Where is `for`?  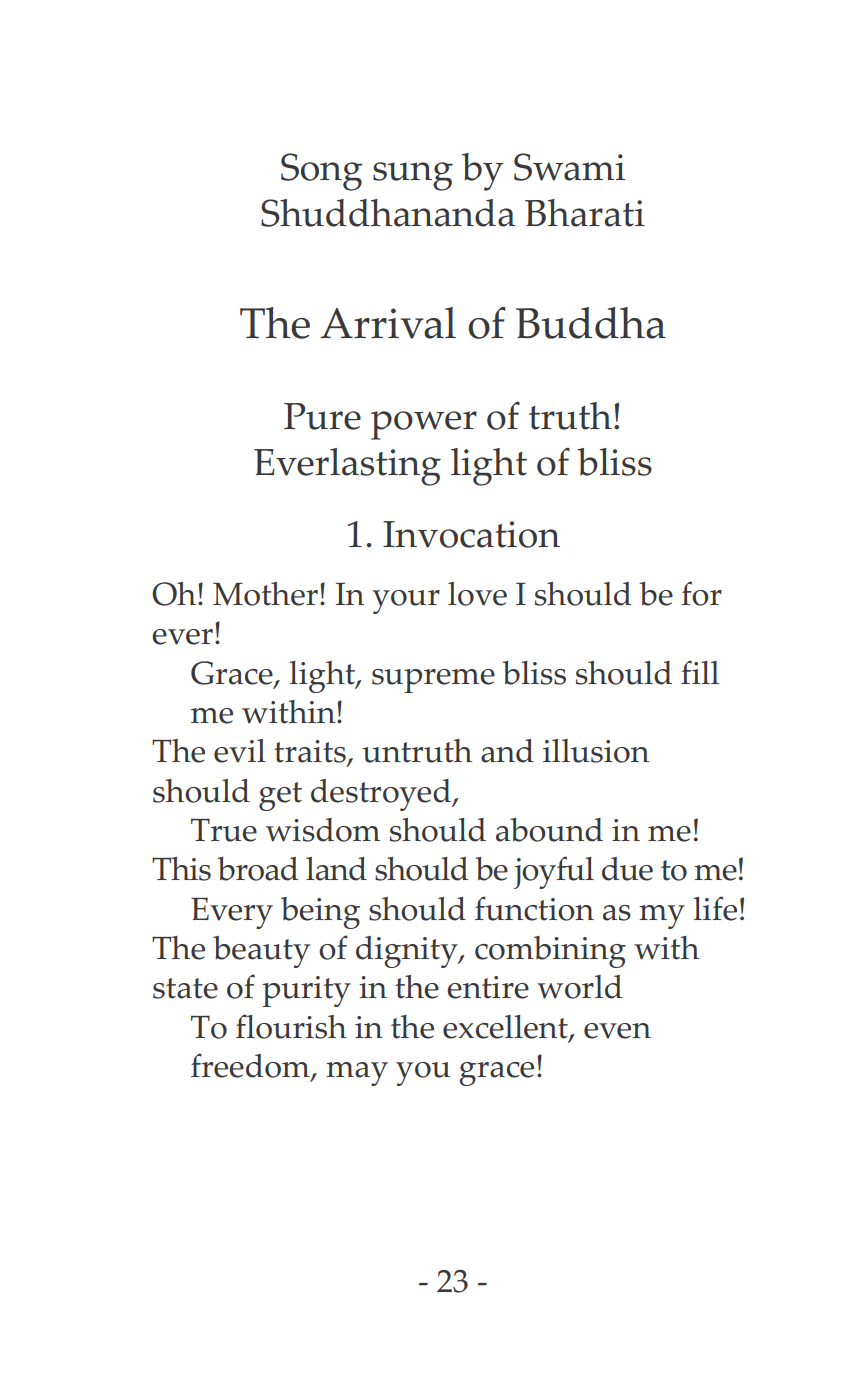
for is located at coordinates (702, 593).
